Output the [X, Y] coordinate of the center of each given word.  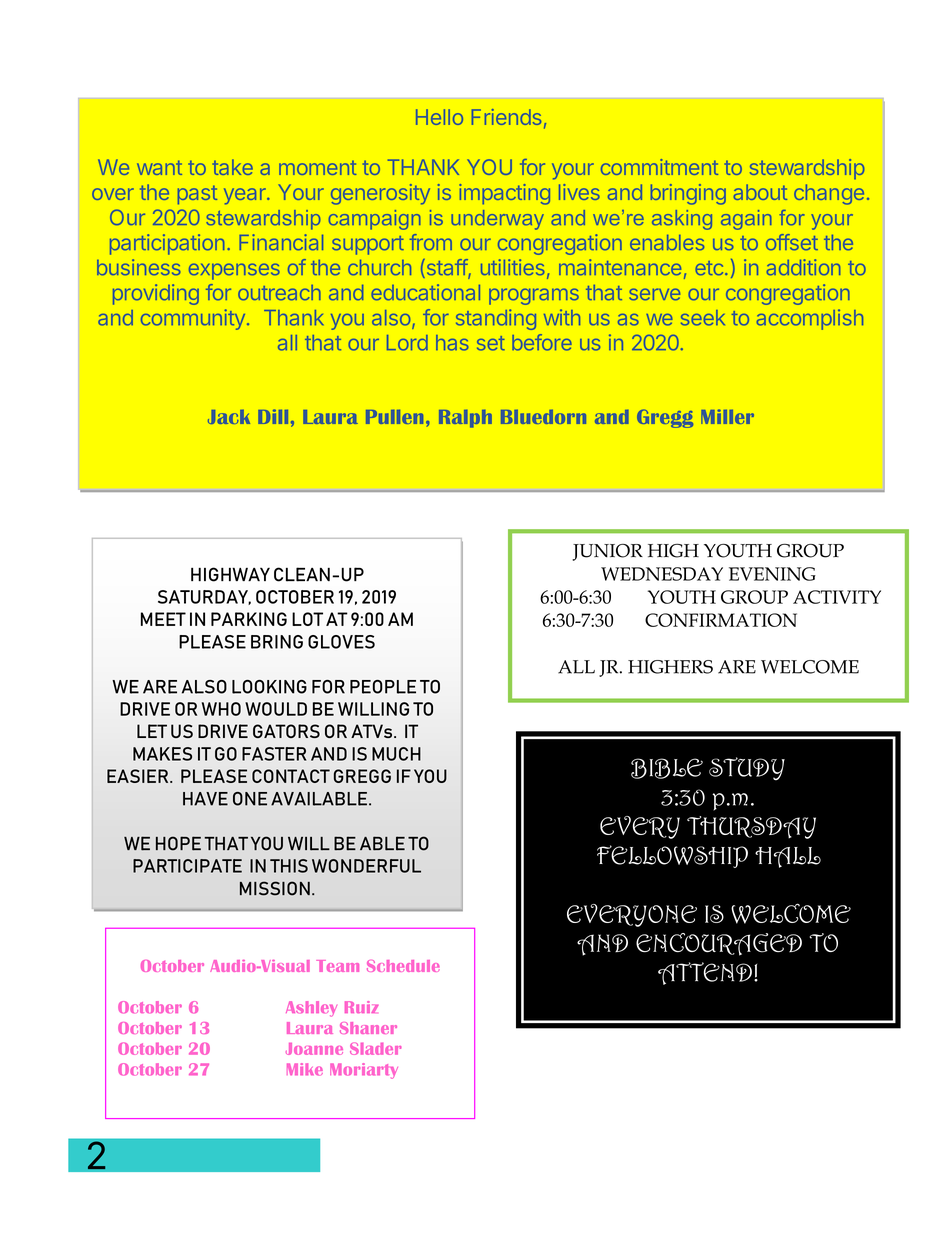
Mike [305, 1069]
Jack [229, 417]
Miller [727, 416]
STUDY [747, 769]
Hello [439, 117]
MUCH [396, 754]
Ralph [465, 419]
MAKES [162, 754]
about [760, 192]
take [232, 167]
